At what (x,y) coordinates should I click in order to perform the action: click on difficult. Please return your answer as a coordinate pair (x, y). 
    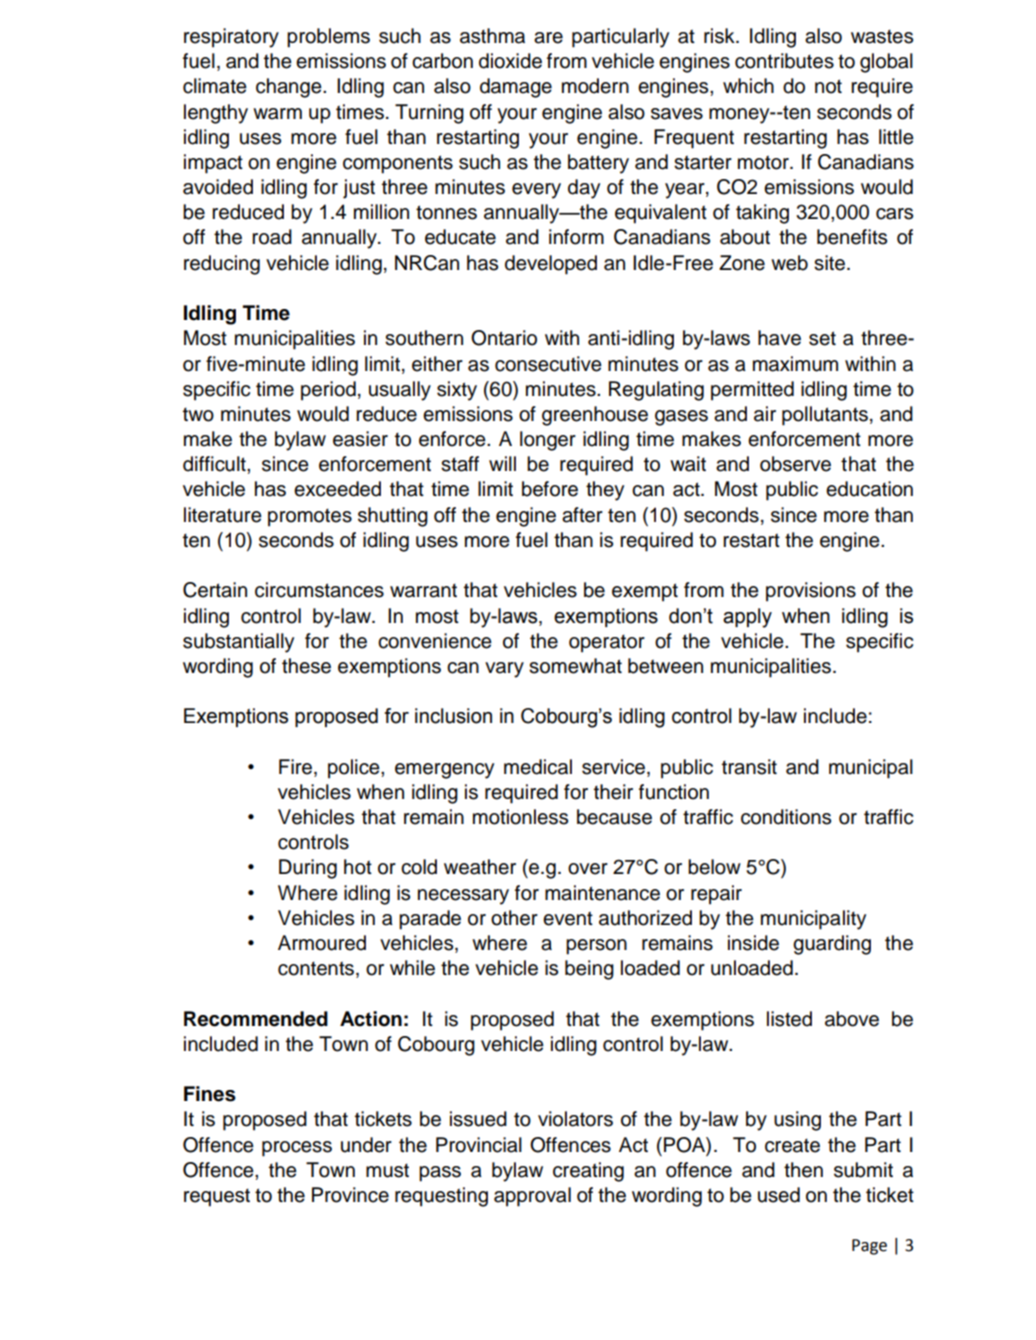
    Looking at the image, I should click on (215, 464).
